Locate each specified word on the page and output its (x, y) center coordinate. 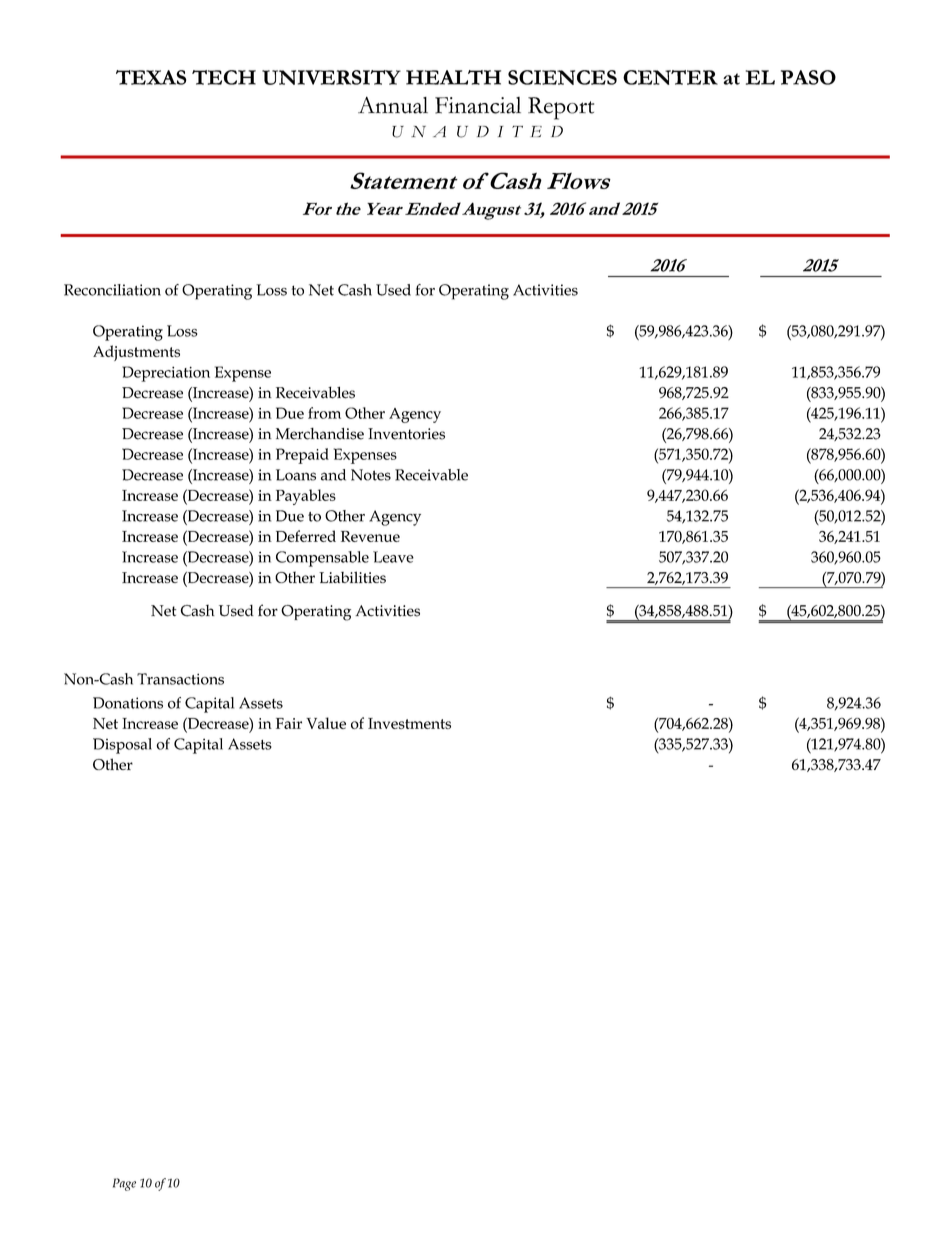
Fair (289, 723)
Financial (478, 105)
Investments (409, 723)
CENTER (670, 77)
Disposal (122, 746)
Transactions (180, 679)
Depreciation (166, 374)
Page (124, 1184)
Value (326, 723)
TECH (224, 77)
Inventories (406, 434)
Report (561, 108)
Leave (393, 557)
